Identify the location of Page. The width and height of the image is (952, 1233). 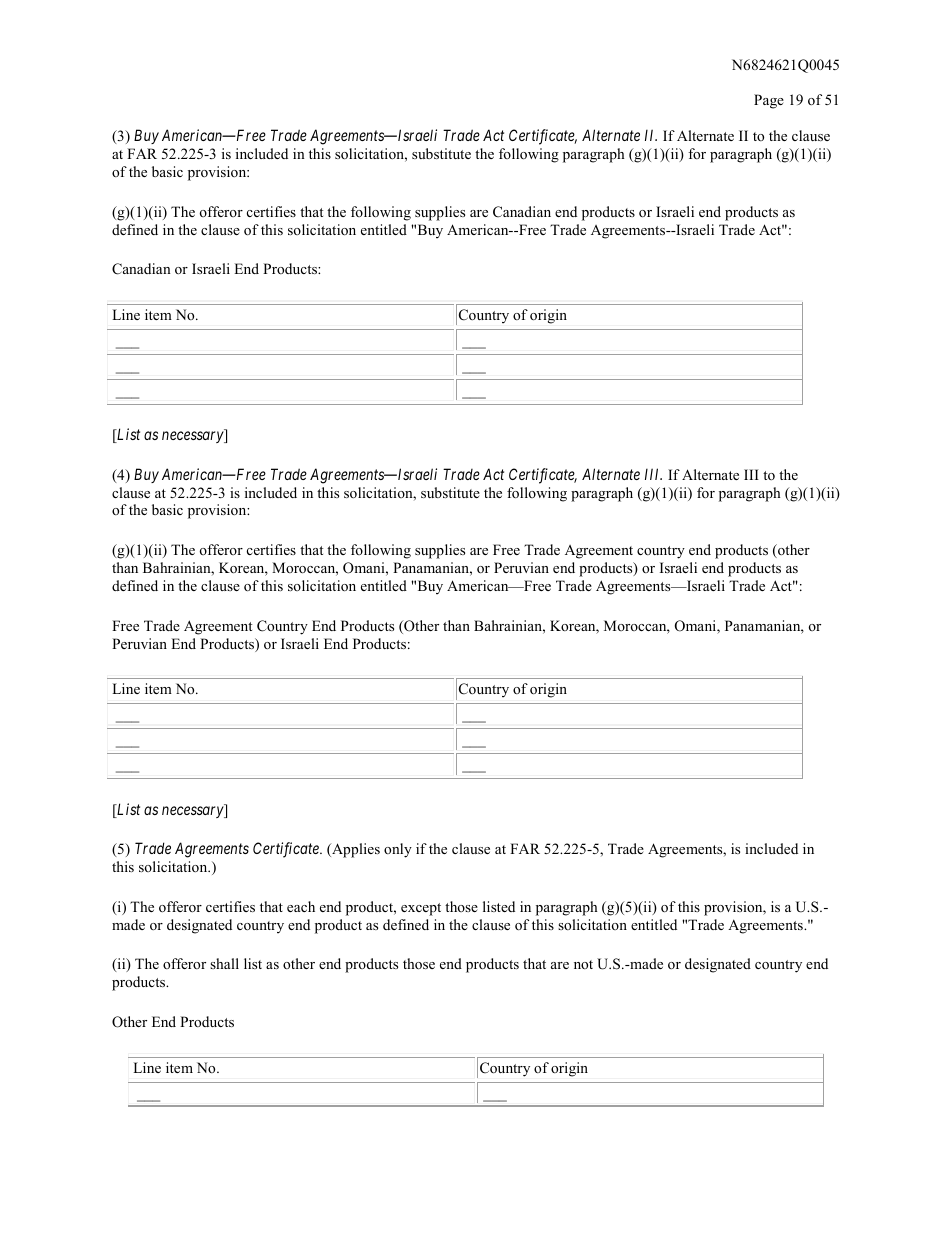
(769, 101).
